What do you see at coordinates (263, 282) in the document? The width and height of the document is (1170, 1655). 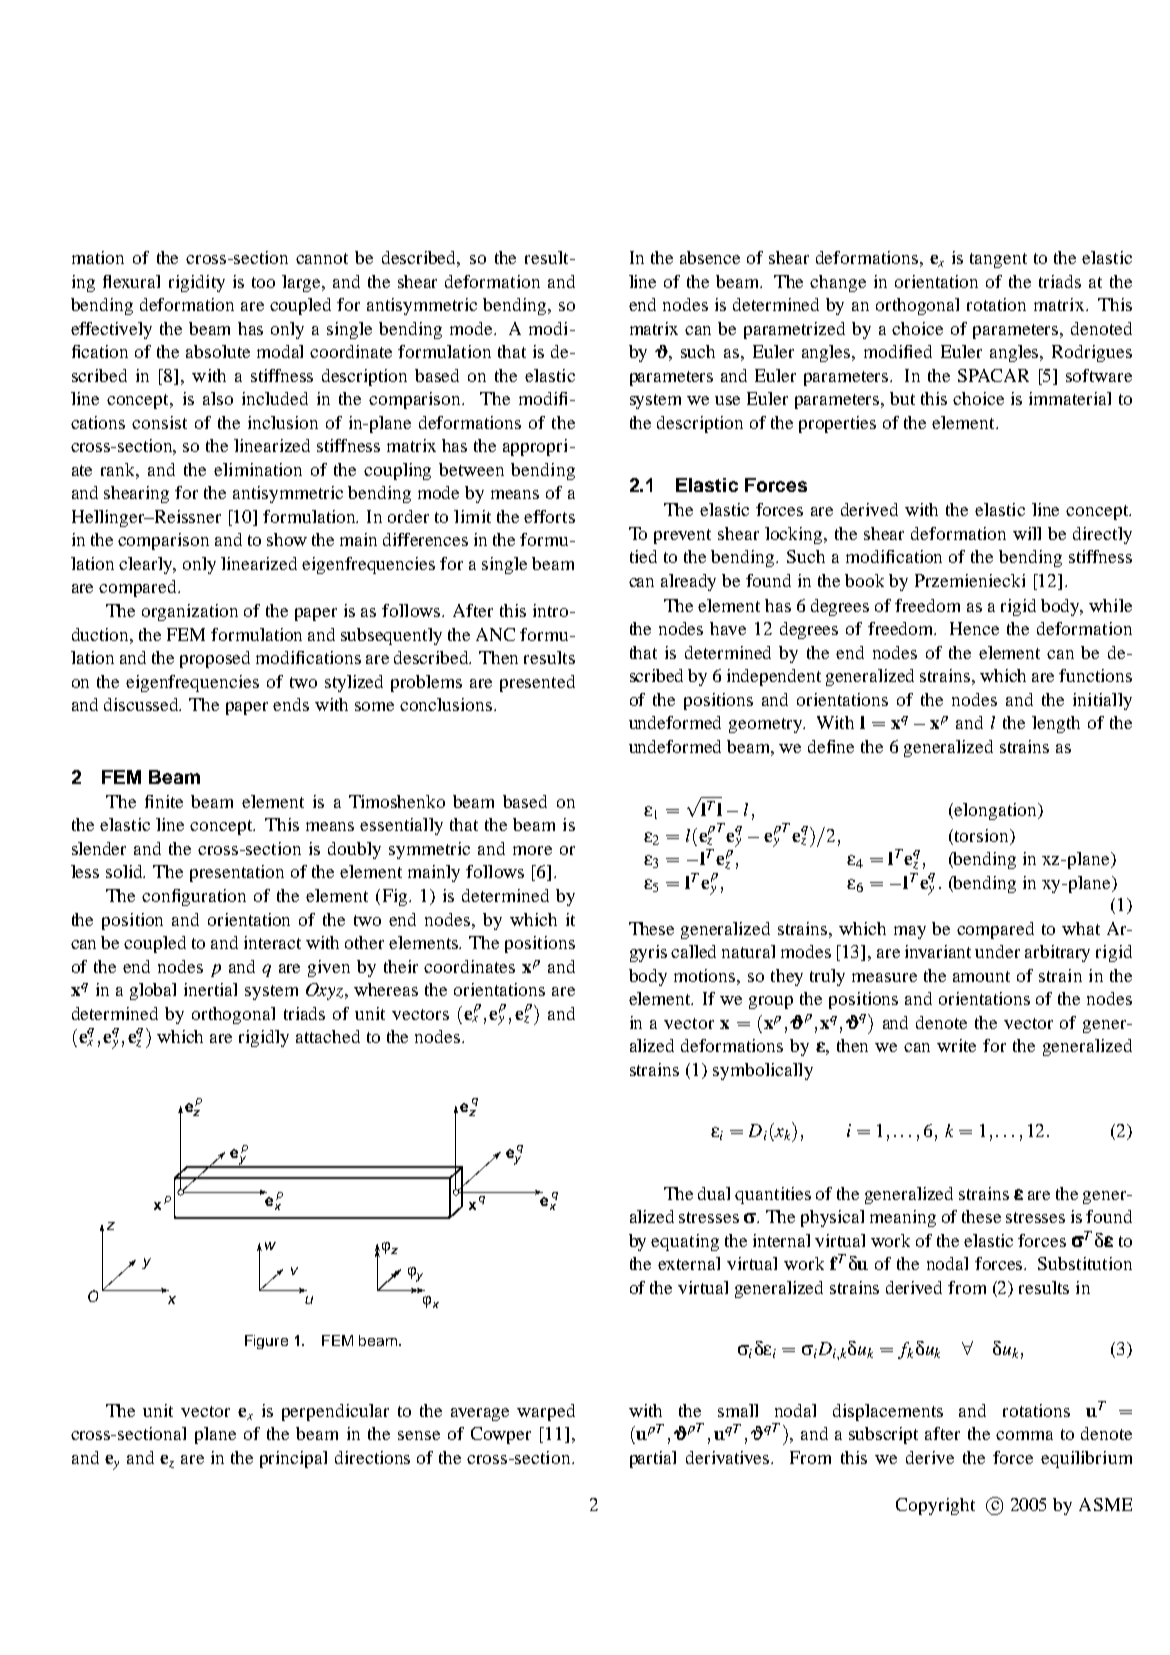 I see `too` at bounding box center [263, 282].
